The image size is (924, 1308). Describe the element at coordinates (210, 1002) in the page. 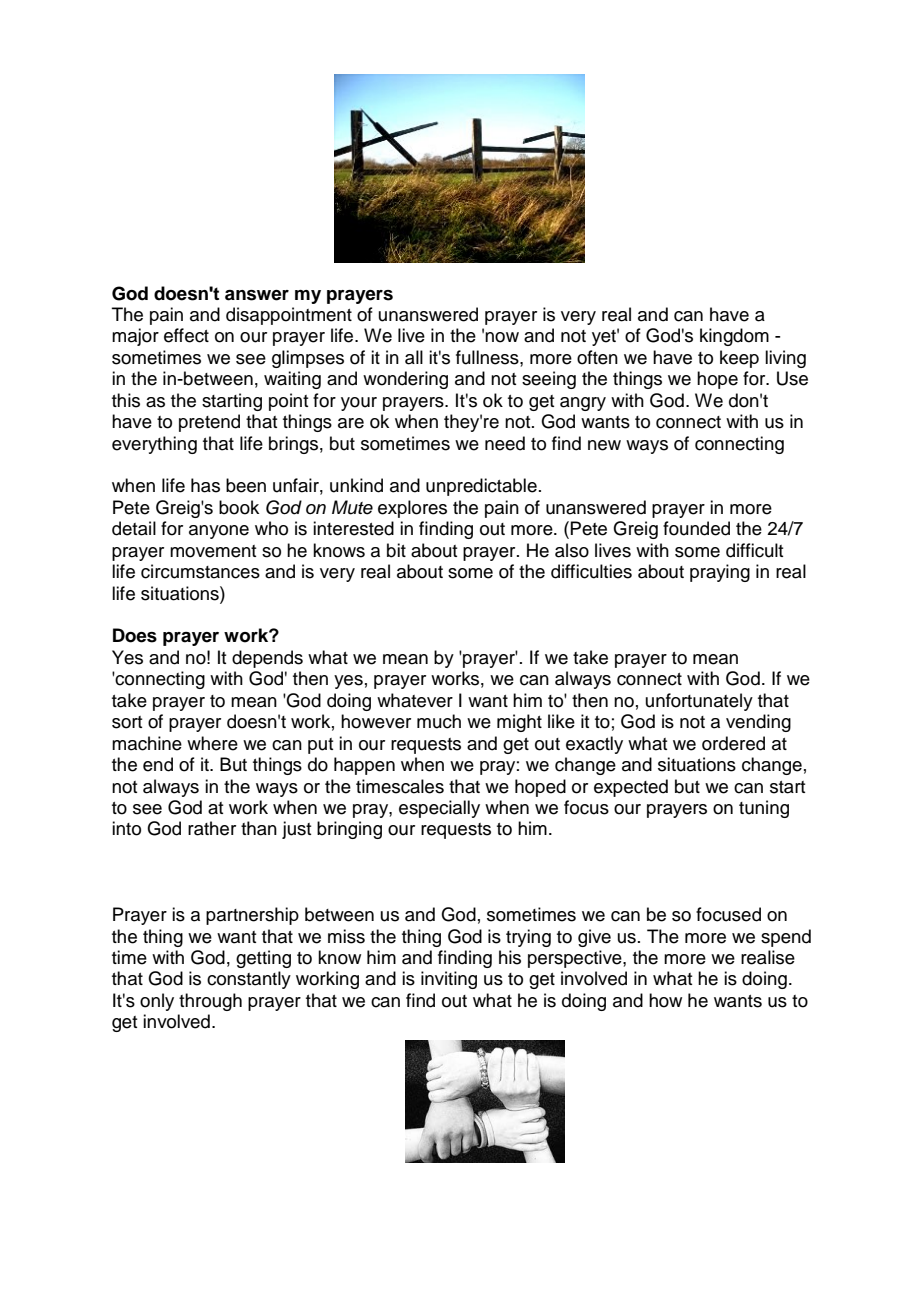

I see `through` at that location.
